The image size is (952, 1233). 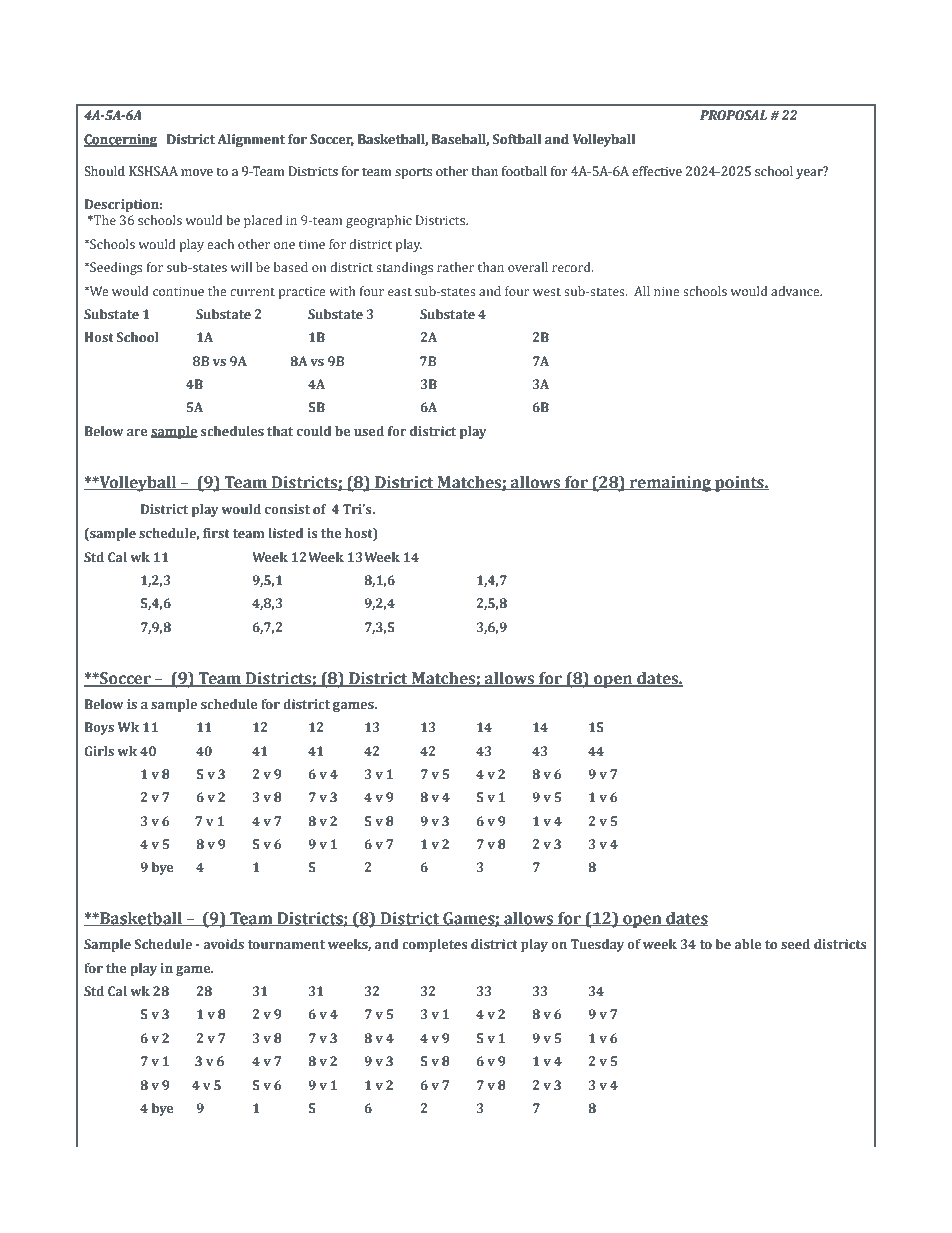 I want to click on completes, so click(x=434, y=945).
